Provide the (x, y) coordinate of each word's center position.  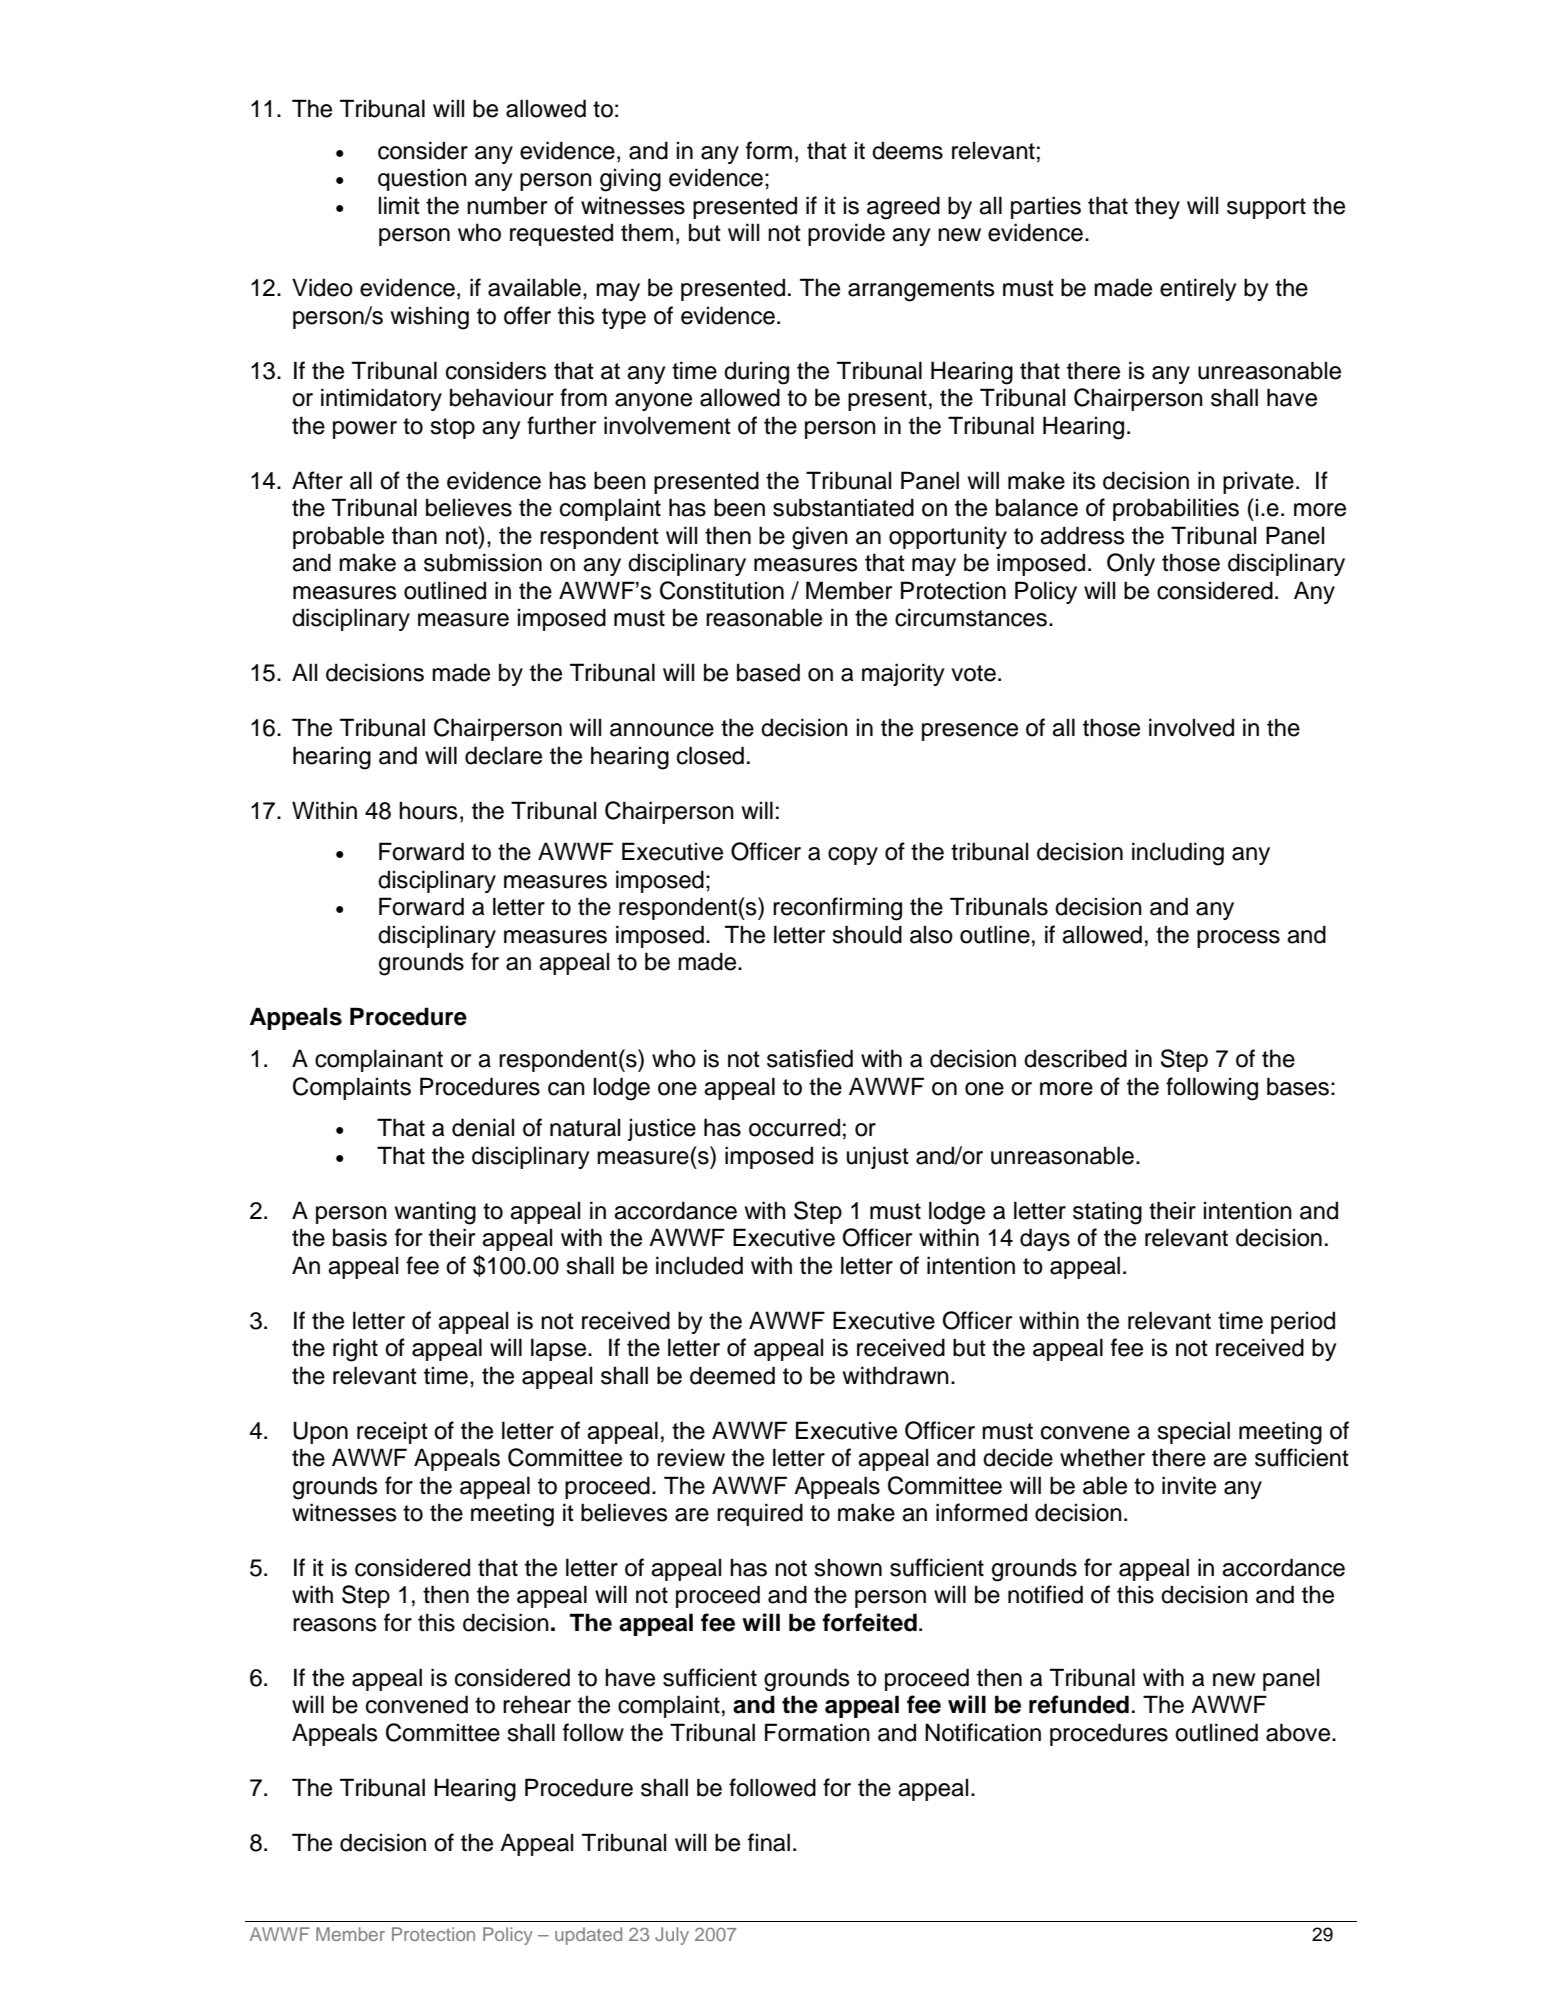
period (1303, 1322)
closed (710, 755)
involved (1191, 727)
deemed (732, 1375)
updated (588, 1936)
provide (846, 234)
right (355, 1350)
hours (428, 810)
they (1157, 207)
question (422, 179)
